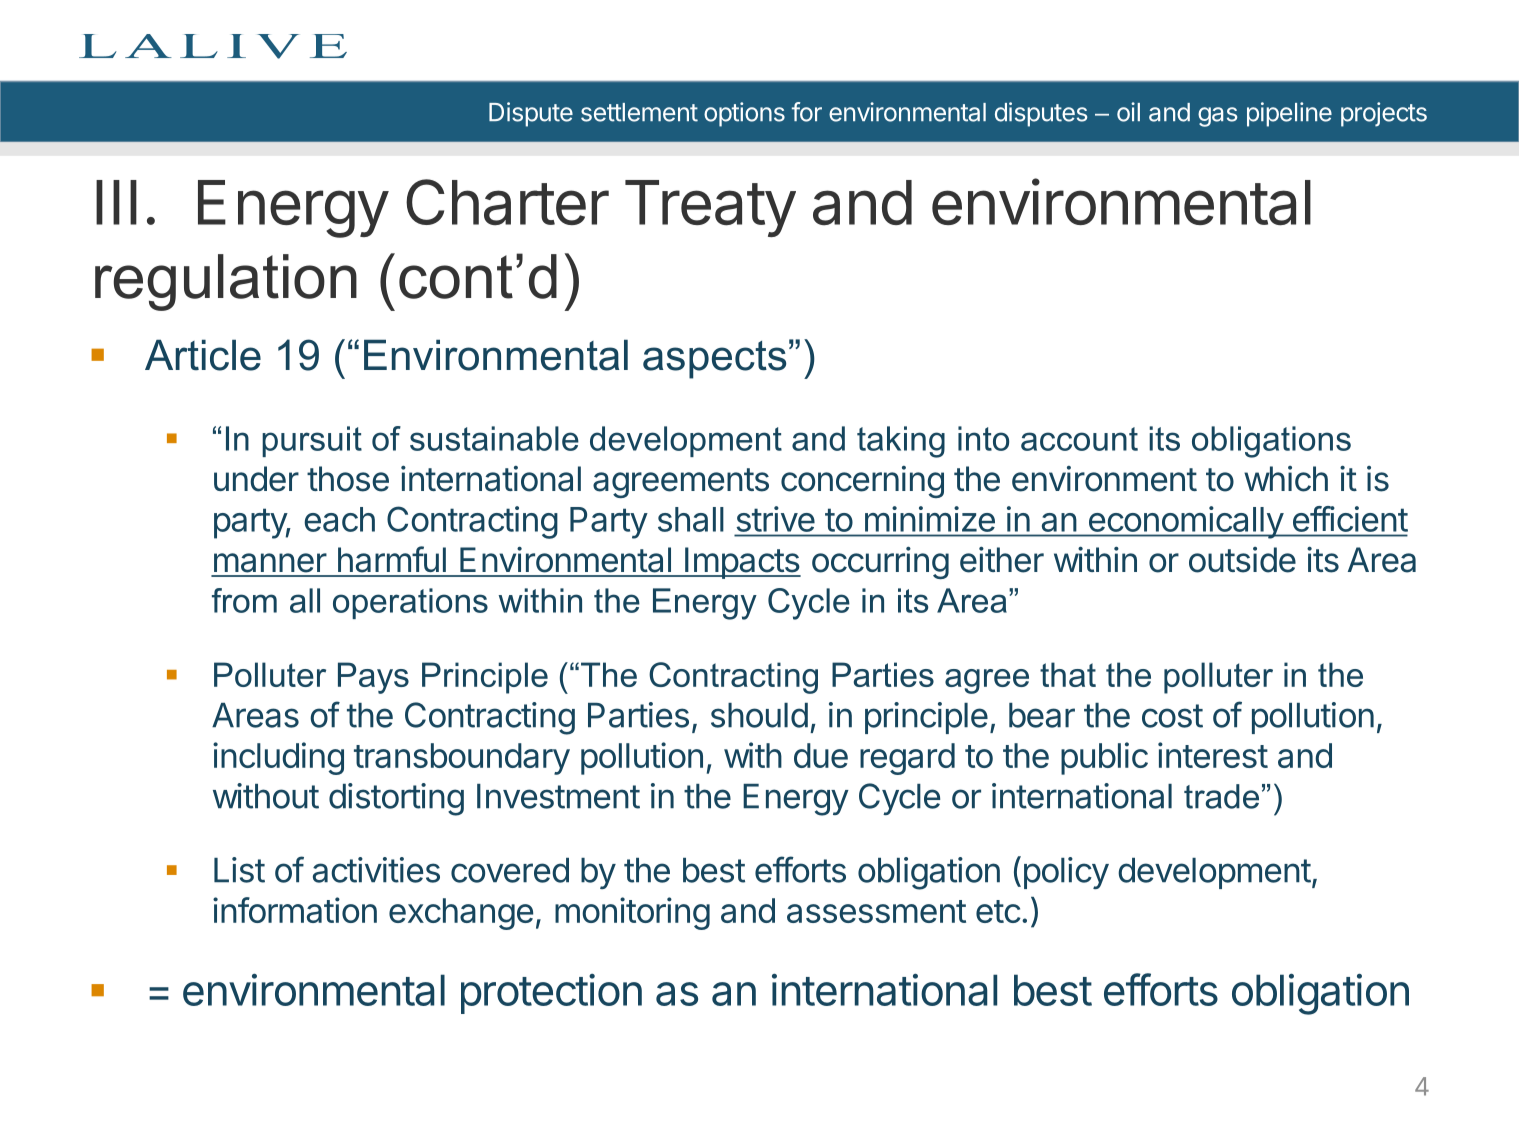 The image size is (1519, 1139). What do you see at coordinates (1218, 117) in the document?
I see `gas` at bounding box center [1218, 117].
